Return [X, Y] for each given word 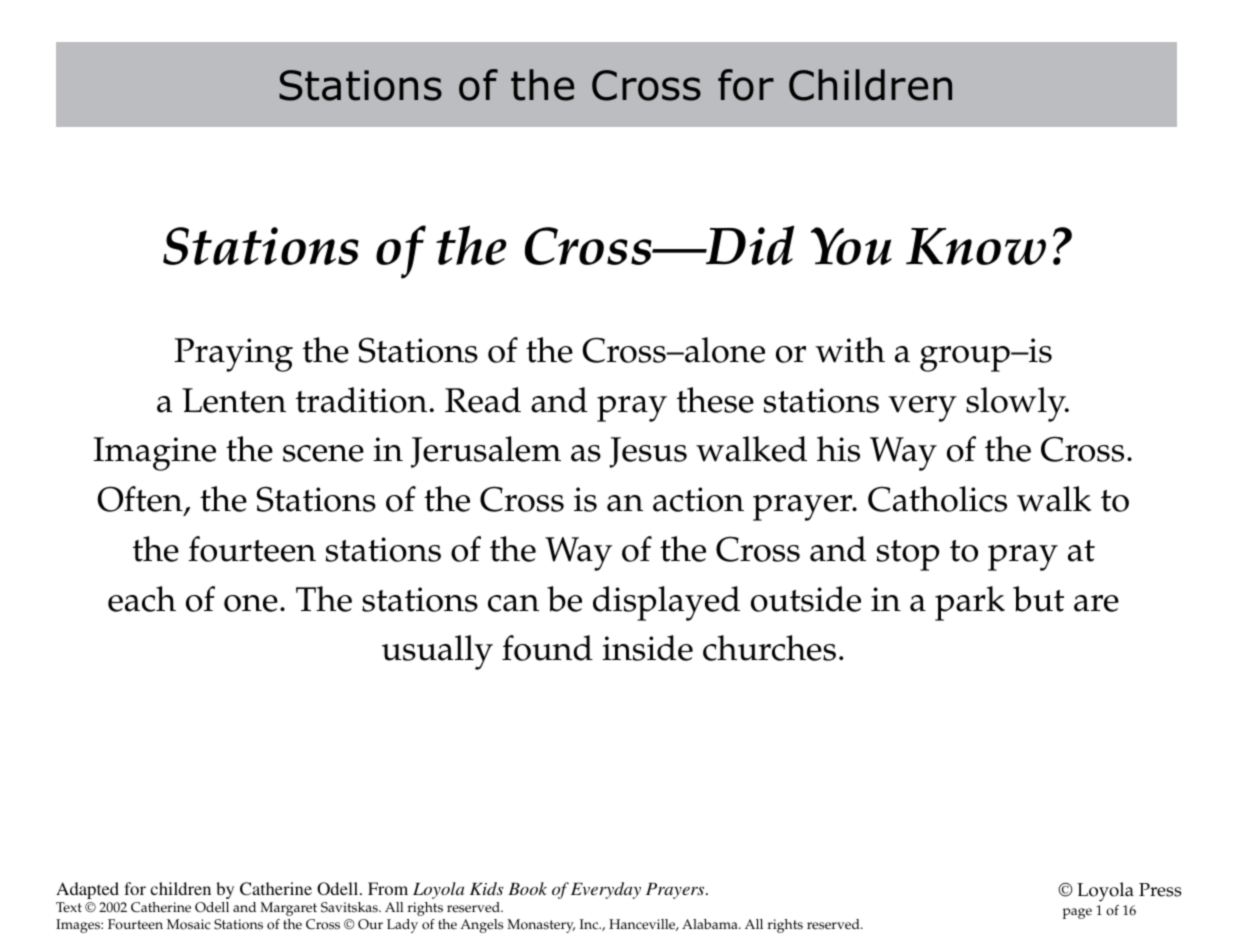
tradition [361, 400]
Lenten [234, 400]
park [970, 603]
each [142, 599]
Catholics [937, 499]
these [715, 400]
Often [141, 500]
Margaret [288, 909]
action [698, 499]
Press [1160, 890]
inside [647, 648]
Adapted [87, 890]
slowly [1017, 404]
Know [976, 246]
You [851, 246]
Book [527, 888]
